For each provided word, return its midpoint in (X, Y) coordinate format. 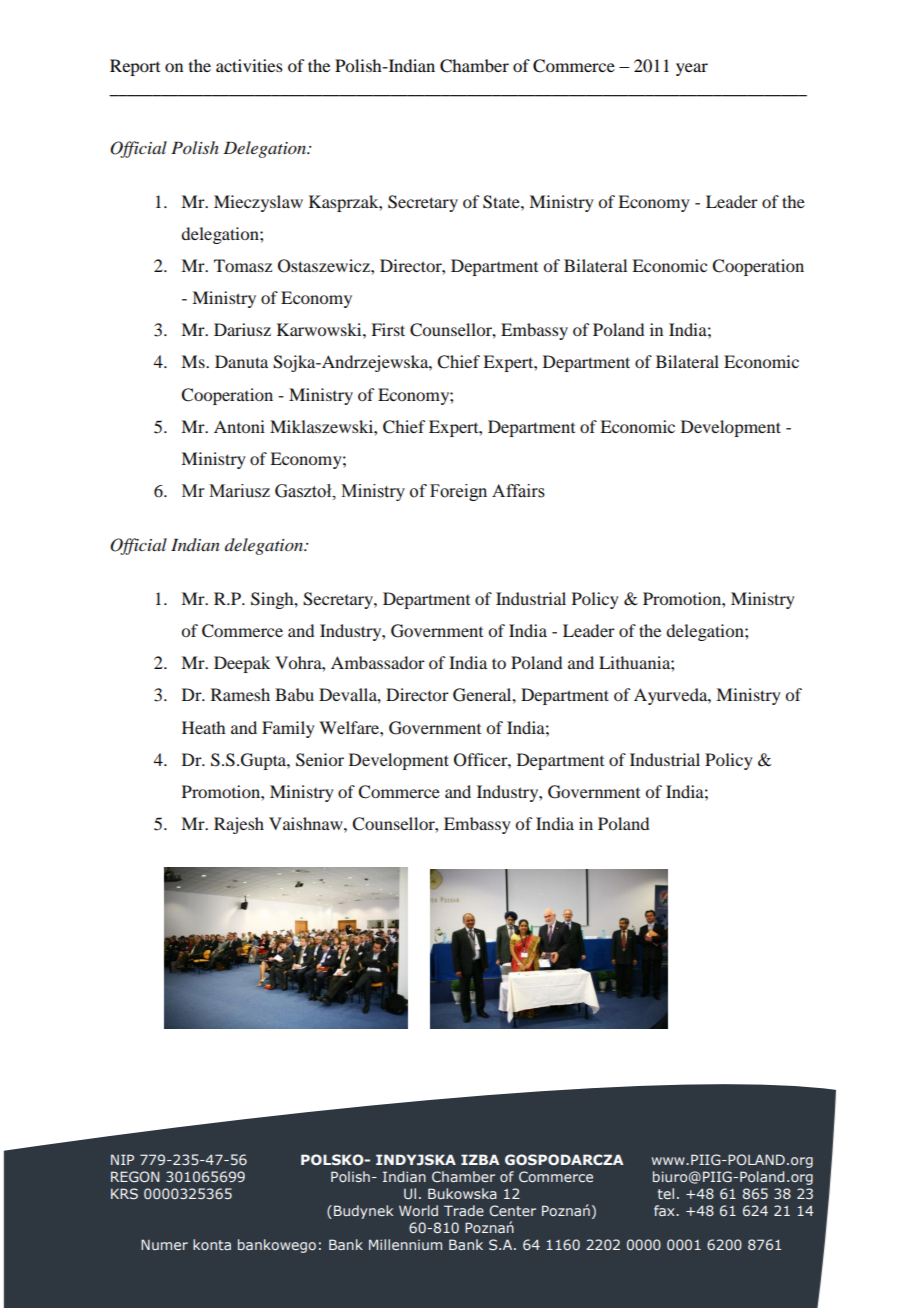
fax (665, 1210)
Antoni (239, 426)
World (418, 1210)
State (502, 202)
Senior (320, 760)
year (692, 69)
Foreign (458, 492)
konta (212, 1244)
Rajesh (239, 825)
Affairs (518, 491)
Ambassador (378, 662)
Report (135, 67)
